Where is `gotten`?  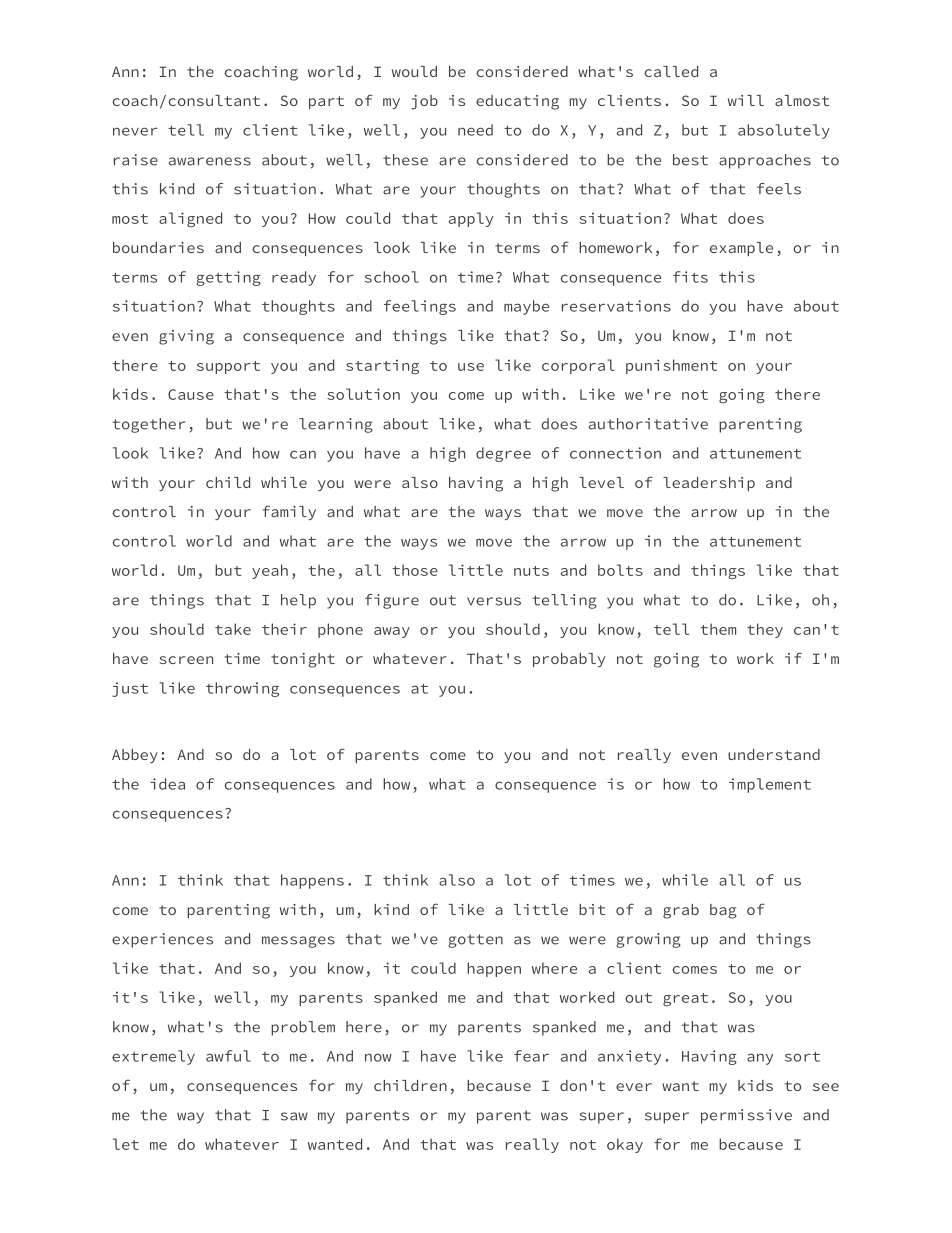
gotten is located at coordinates (475, 941).
